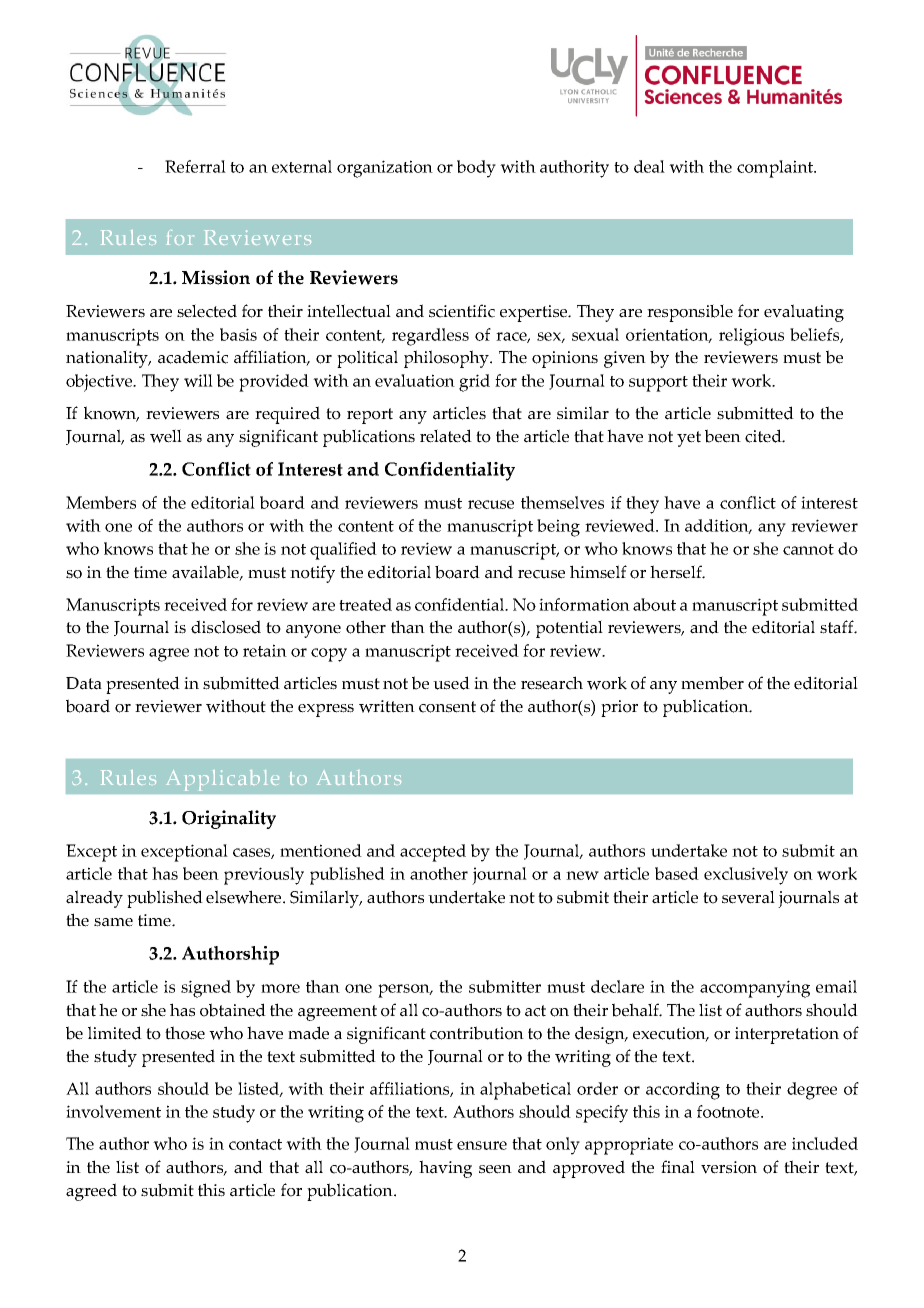 The image size is (924, 1308). I want to click on well, so click(166, 436).
